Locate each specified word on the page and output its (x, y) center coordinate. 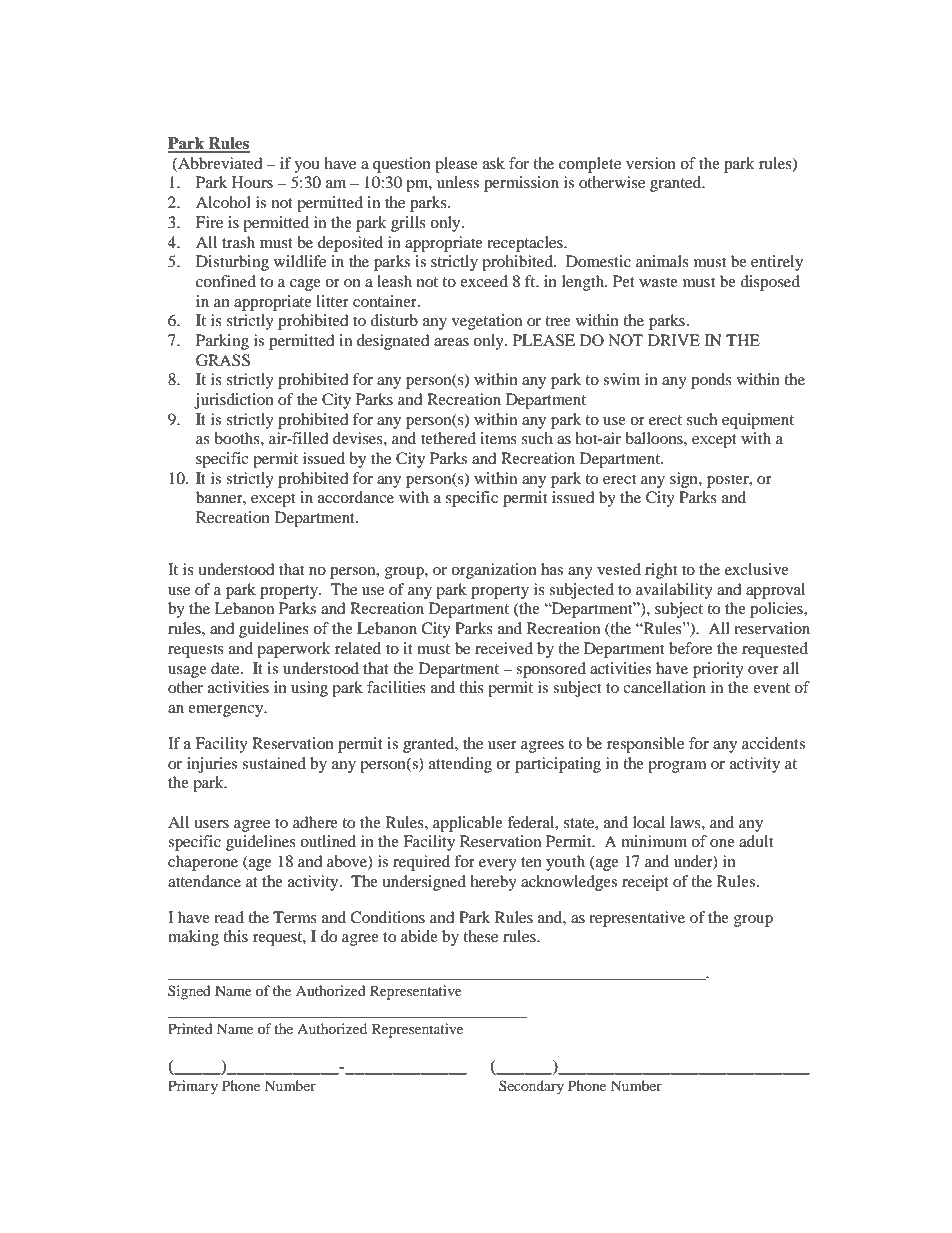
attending (460, 765)
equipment (758, 421)
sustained (274, 763)
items (498, 438)
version (651, 163)
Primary (193, 1087)
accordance (356, 497)
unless (458, 182)
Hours (252, 182)
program (677, 767)
